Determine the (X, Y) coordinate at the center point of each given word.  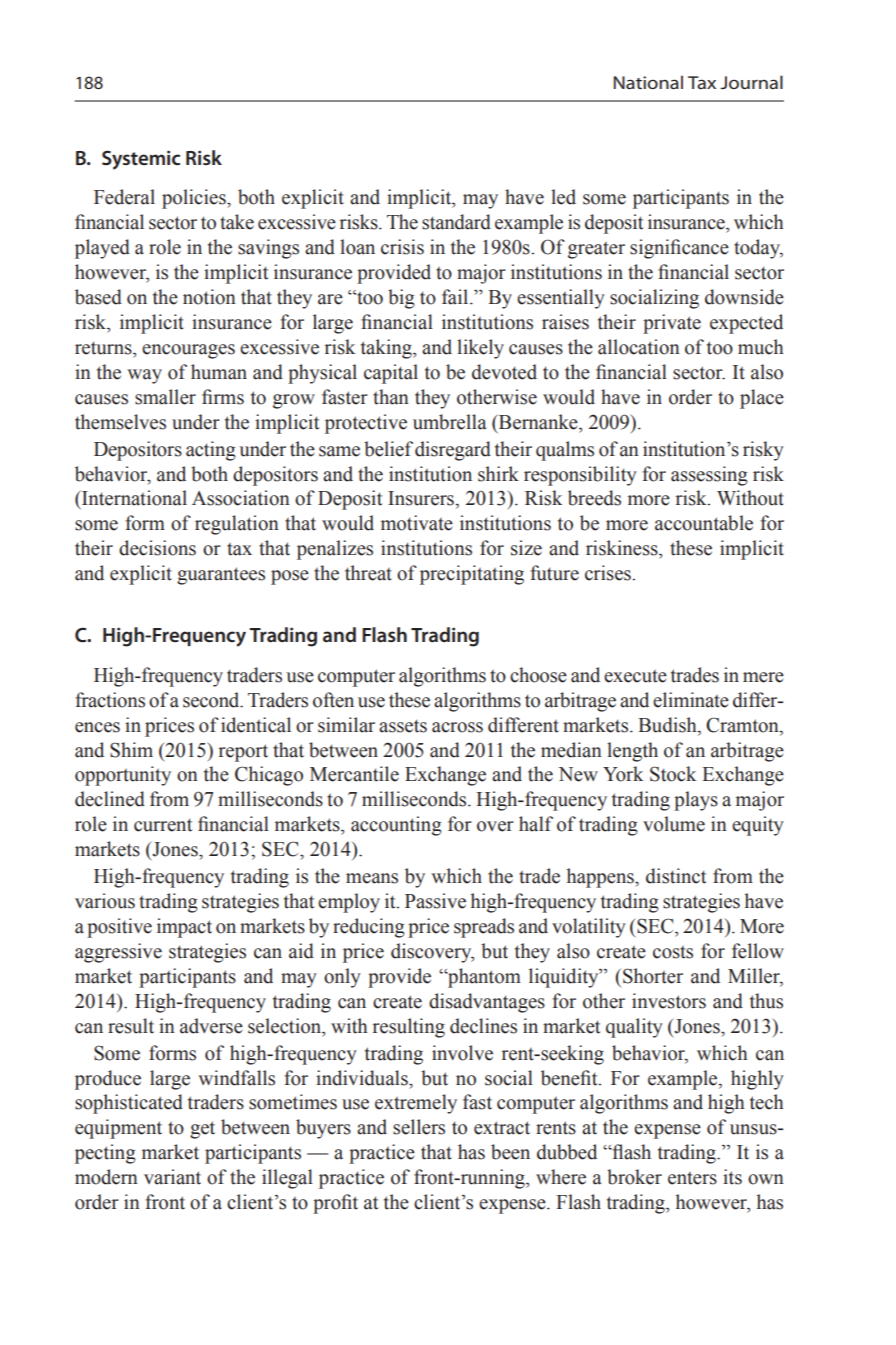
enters (692, 1178)
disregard (453, 451)
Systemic (141, 160)
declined (110, 799)
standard (456, 222)
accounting (396, 826)
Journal (751, 82)
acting (211, 451)
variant (172, 1177)
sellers (419, 1127)
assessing (709, 476)
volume (674, 824)
